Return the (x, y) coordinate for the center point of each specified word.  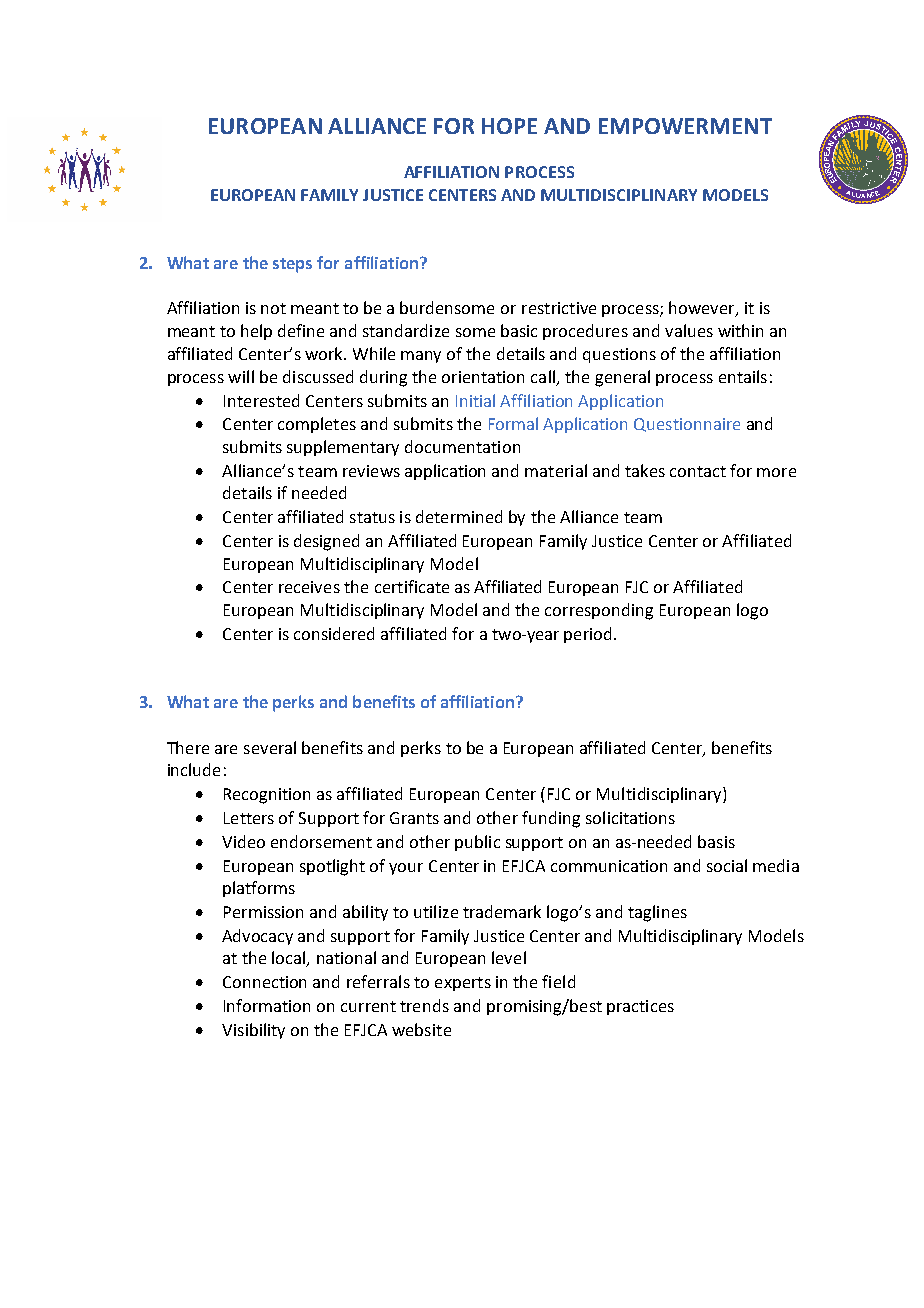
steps (292, 265)
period (589, 635)
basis (716, 841)
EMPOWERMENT (685, 126)
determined (459, 516)
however (703, 309)
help (256, 332)
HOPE (509, 126)
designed (326, 542)
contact (698, 471)
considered (334, 633)
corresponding (599, 611)
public (477, 843)
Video (243, 841)
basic (519, 330)
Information (267, 1005)
